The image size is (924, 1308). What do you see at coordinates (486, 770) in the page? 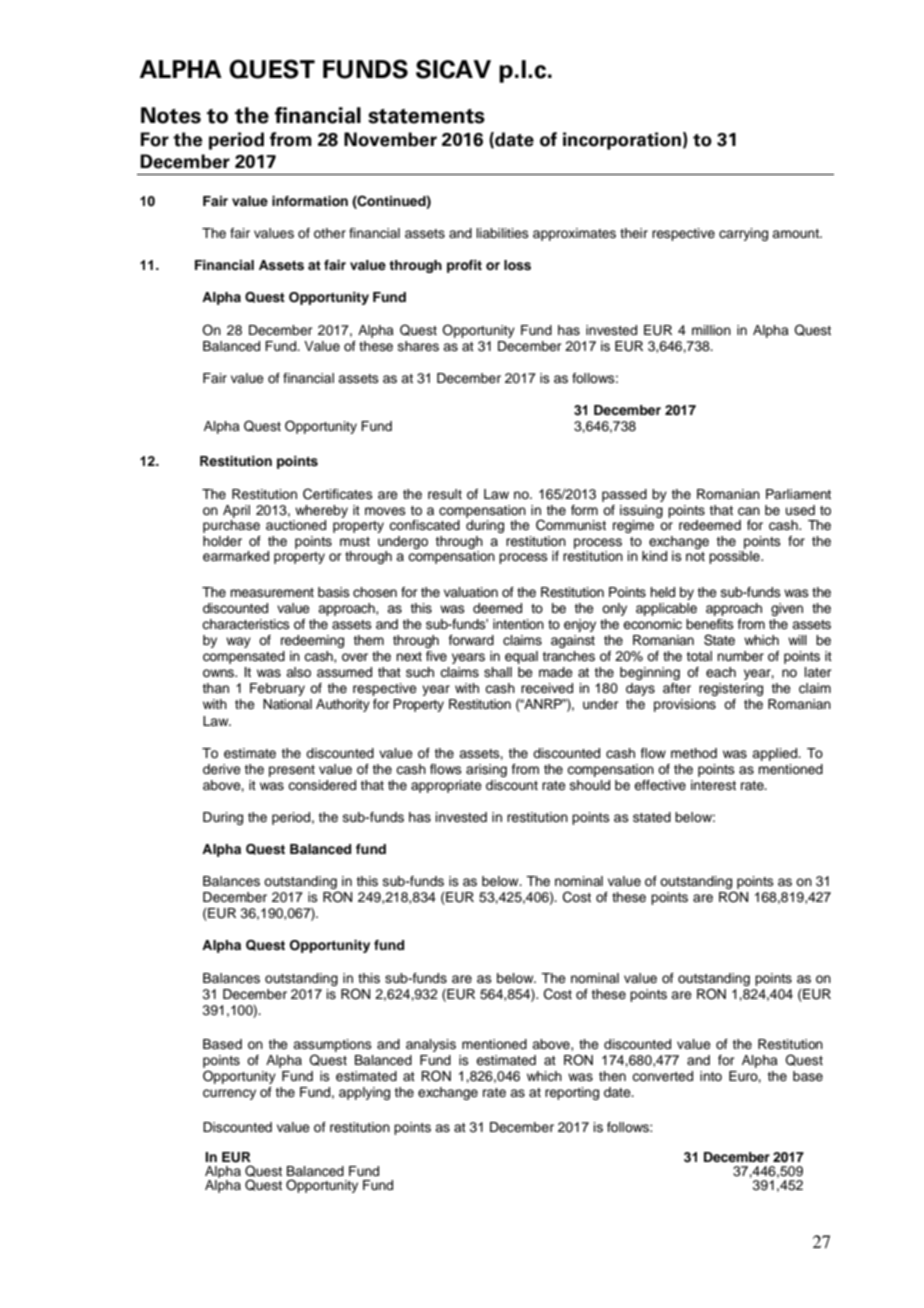
I see `arising` at bounding box center [486, 770].
